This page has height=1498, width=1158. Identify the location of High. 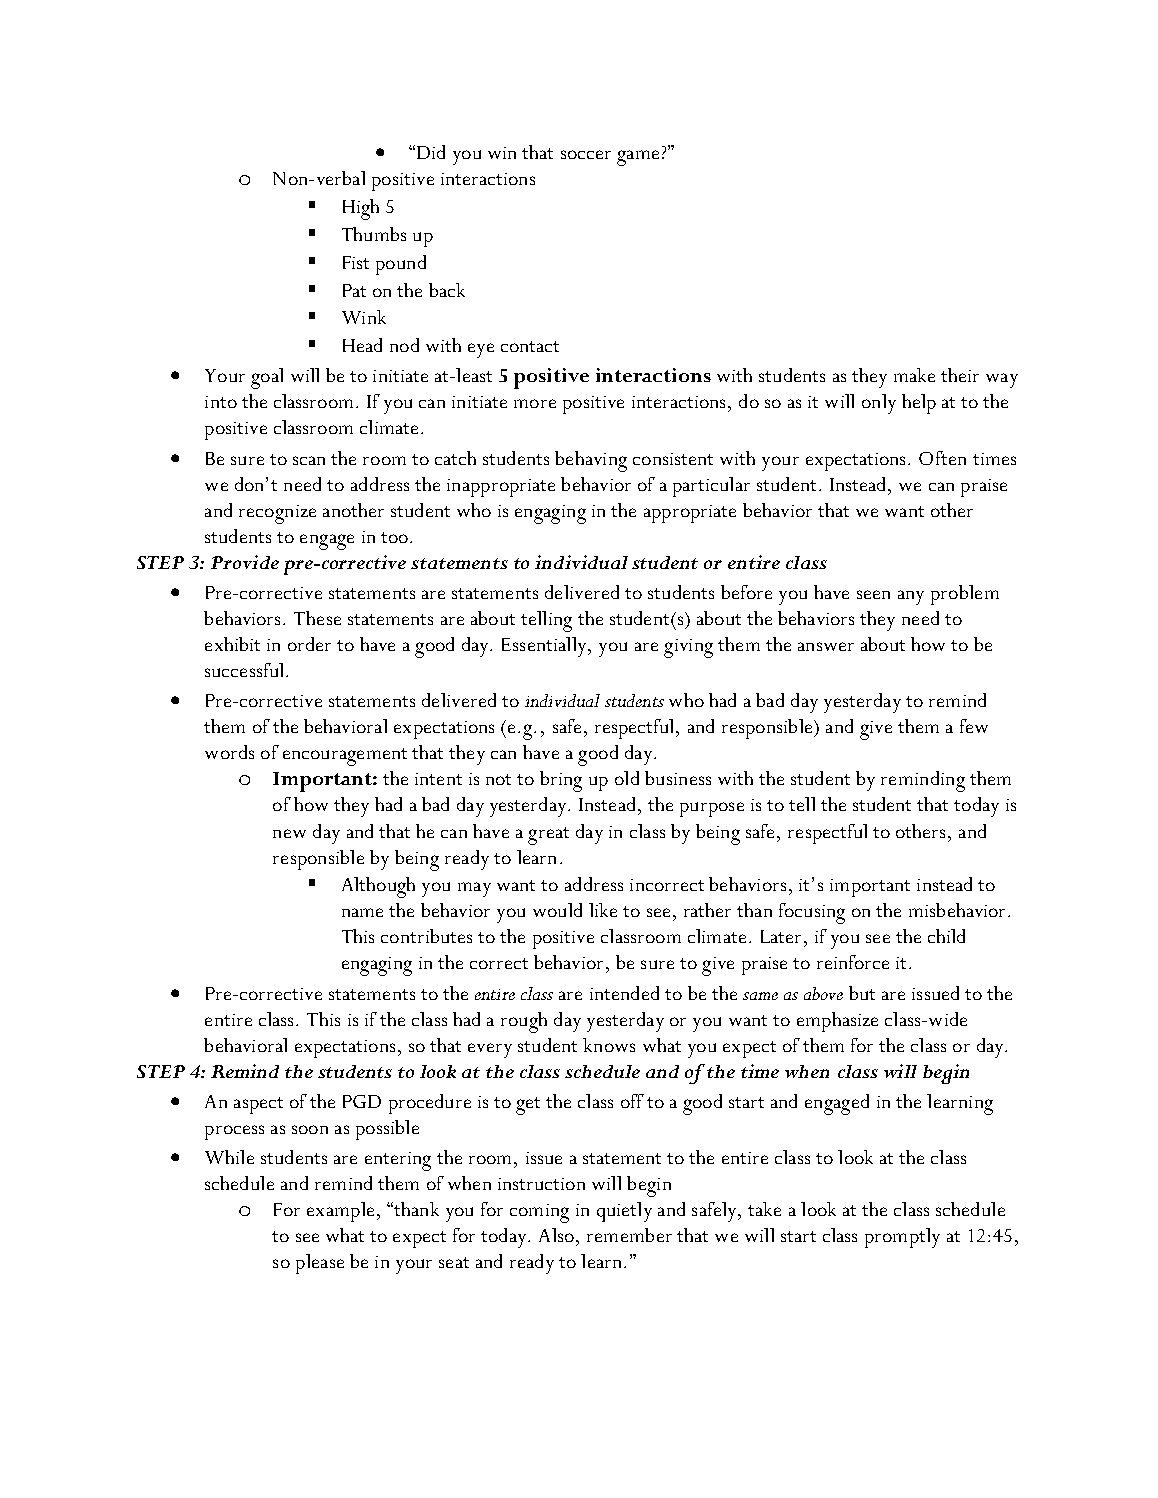
(361, 209).
